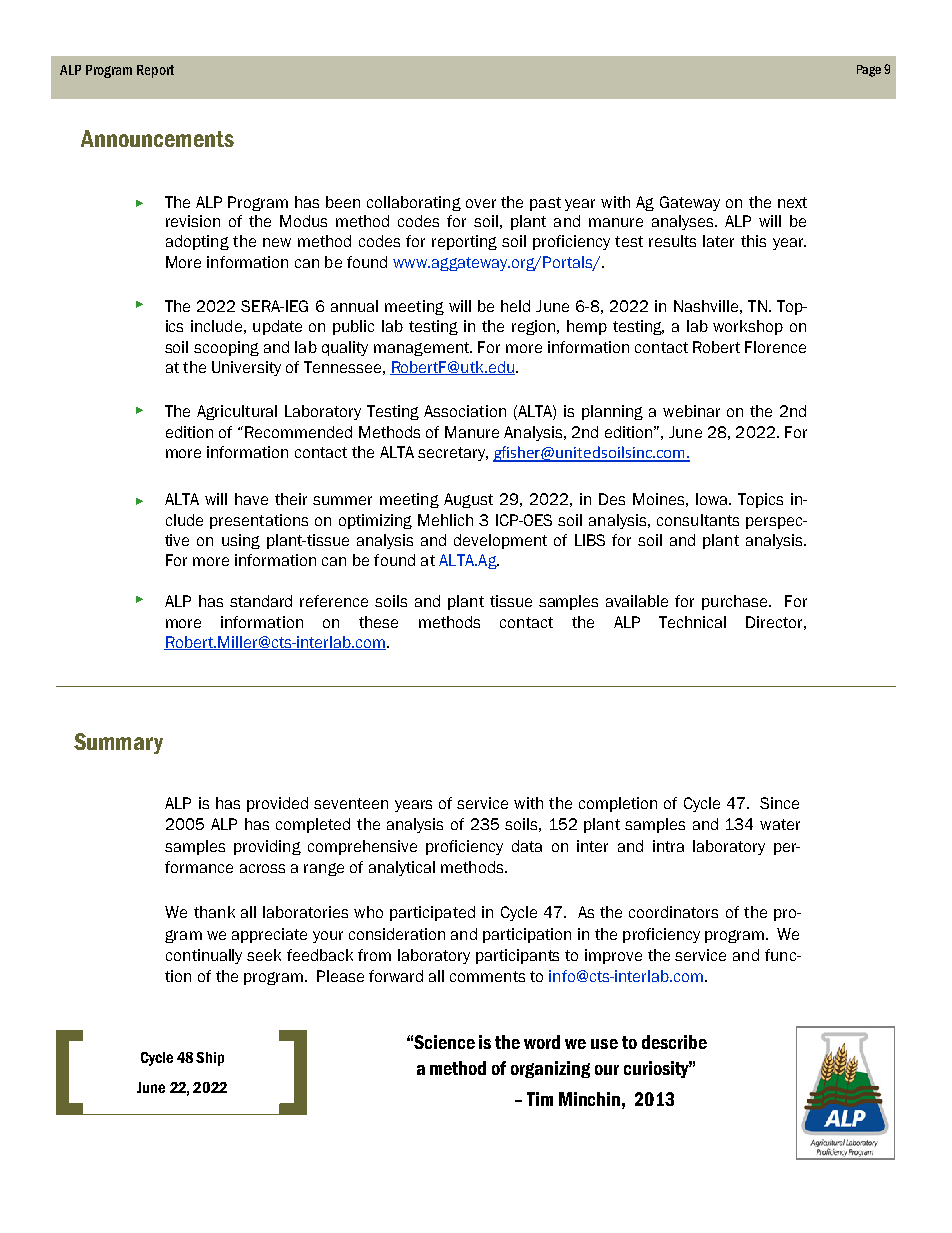 Image resolution: width=952 pixels, height=1233 pixels. I want to click on word, so click(542, 1042).
